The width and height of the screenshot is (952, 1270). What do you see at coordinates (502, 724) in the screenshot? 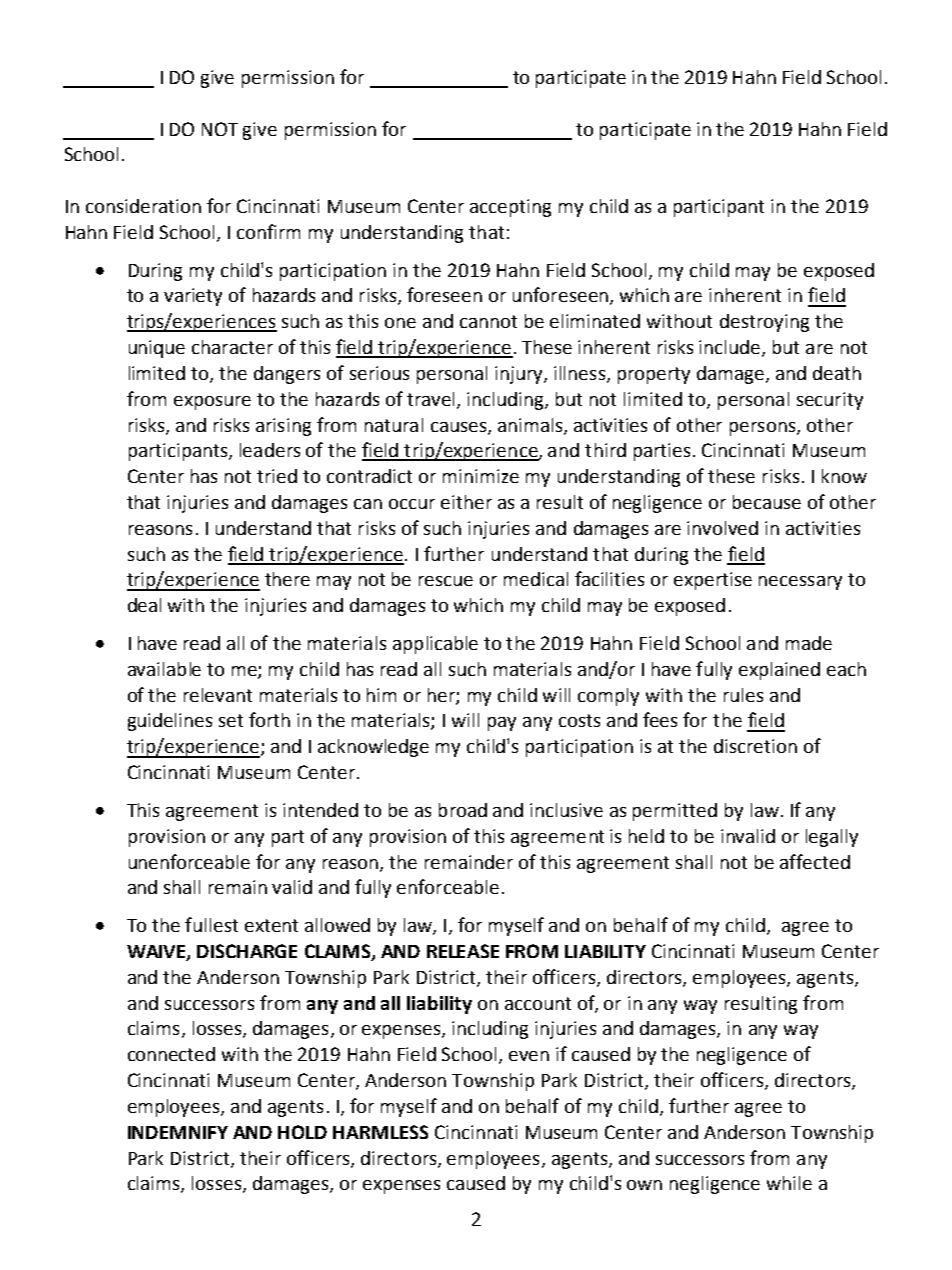
I see `pay` at bounding box center [502, 724].
